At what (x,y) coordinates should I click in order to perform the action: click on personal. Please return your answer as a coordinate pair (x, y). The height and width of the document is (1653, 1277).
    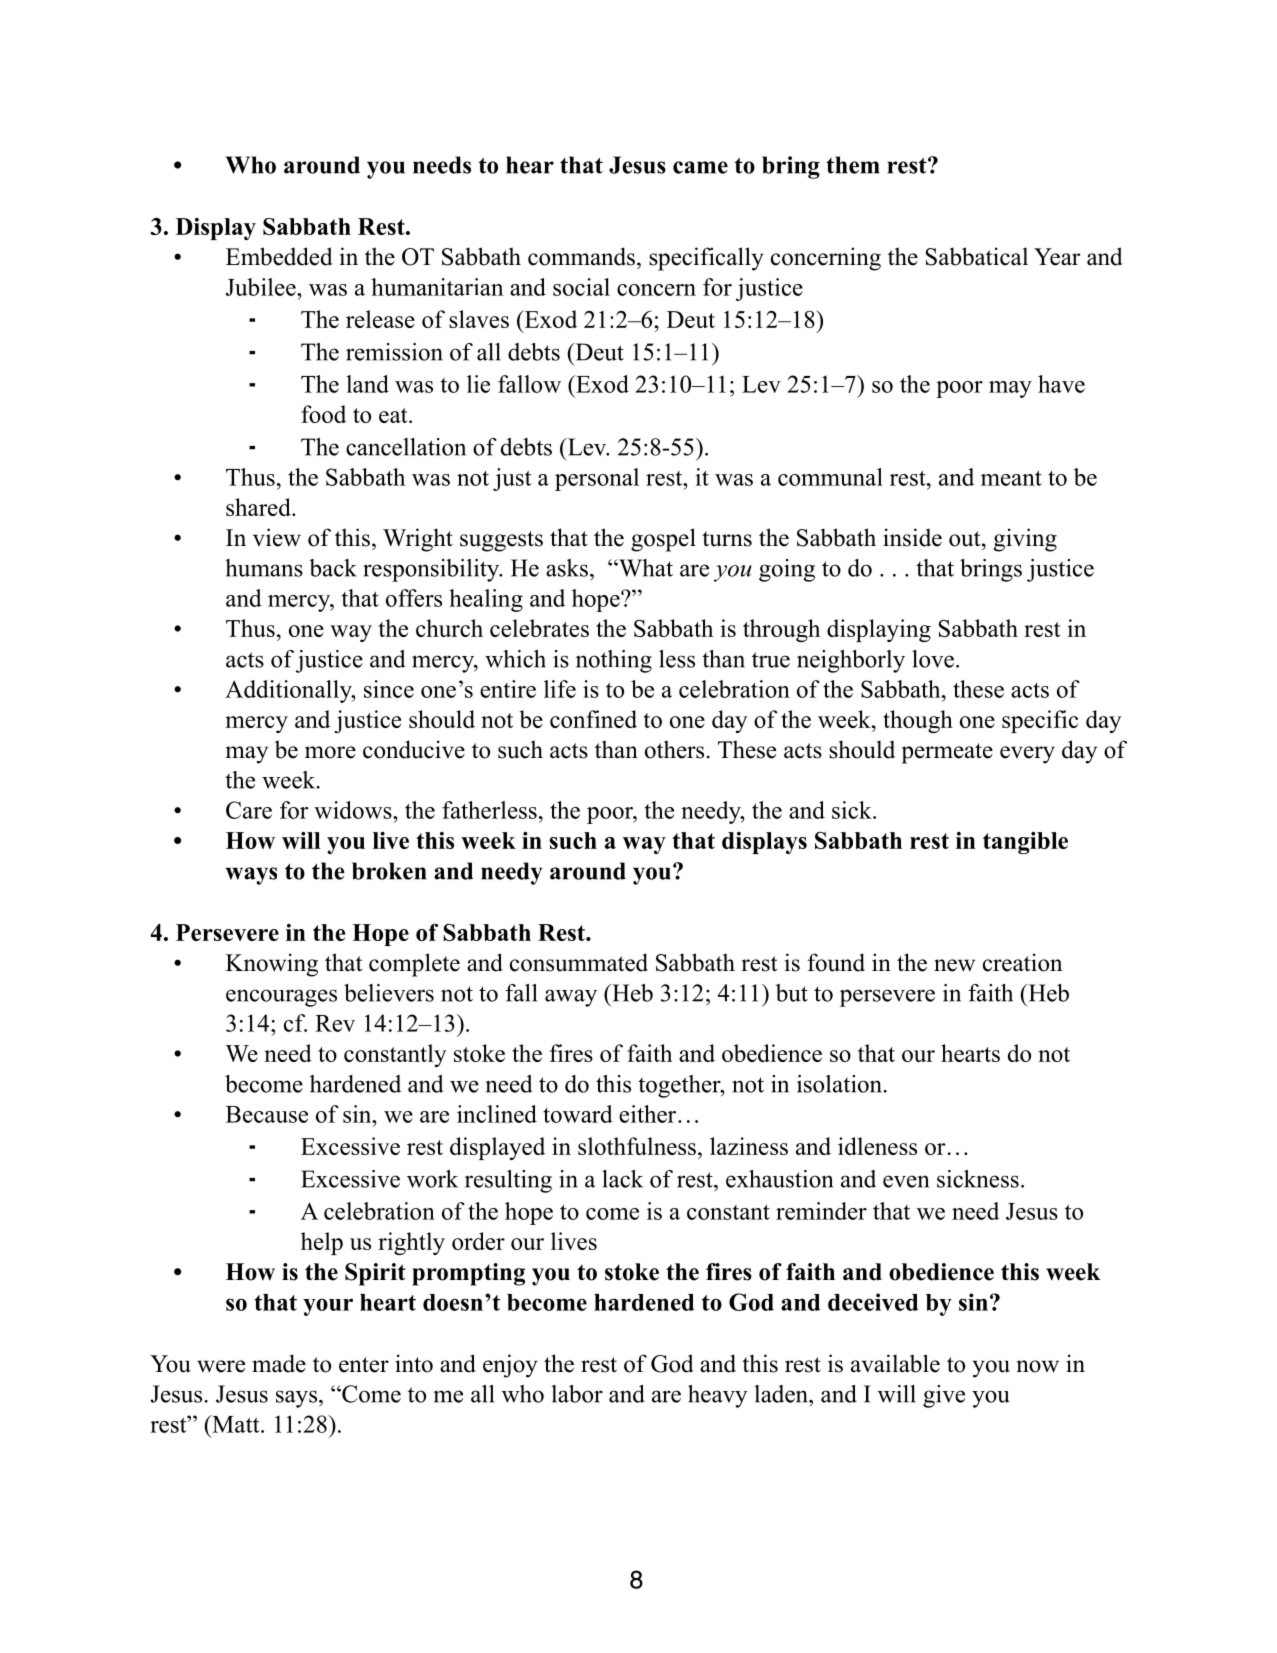
    Looking at the image, I should click on (597, 479).
